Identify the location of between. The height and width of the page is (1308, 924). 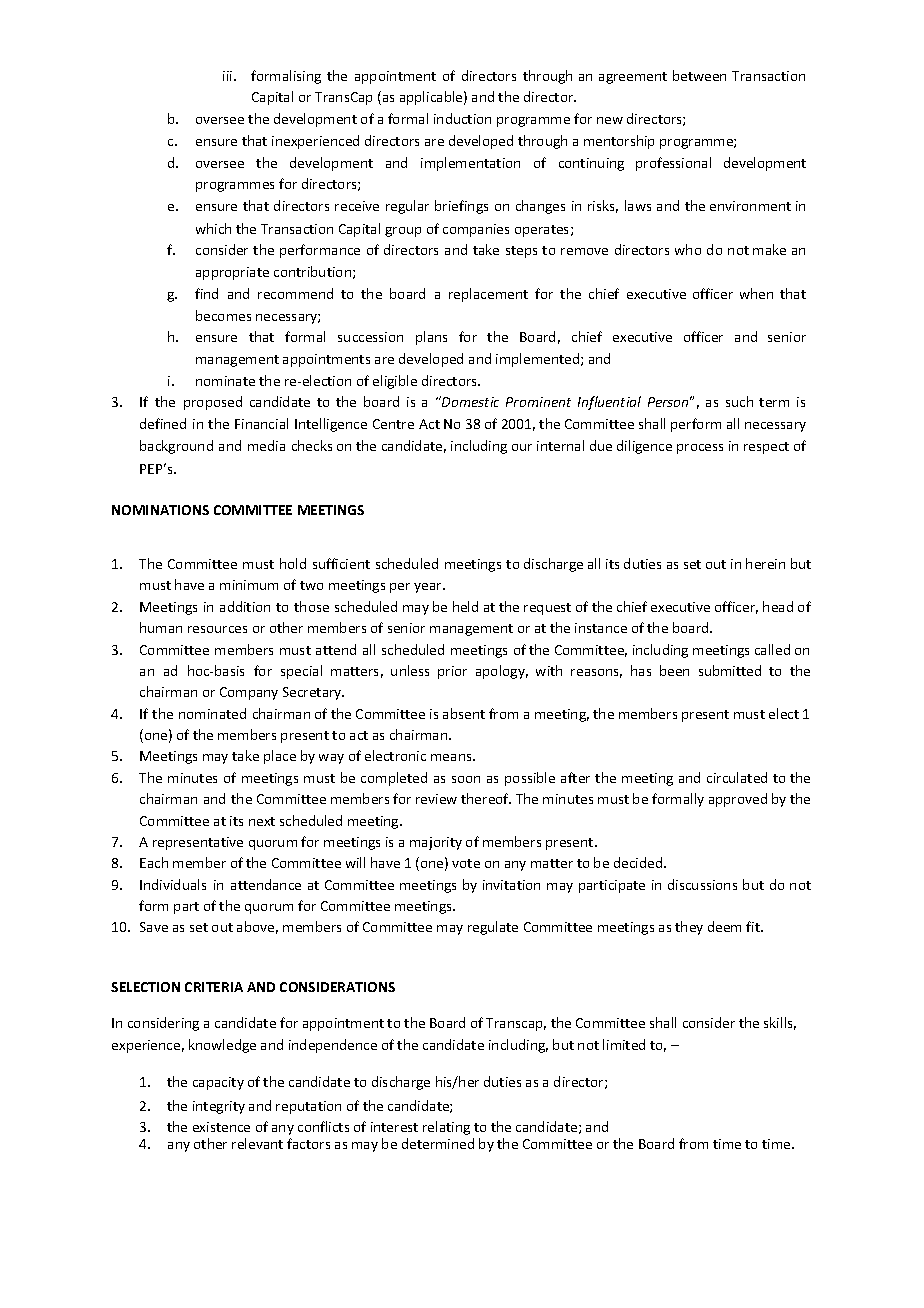
(699, 75).
